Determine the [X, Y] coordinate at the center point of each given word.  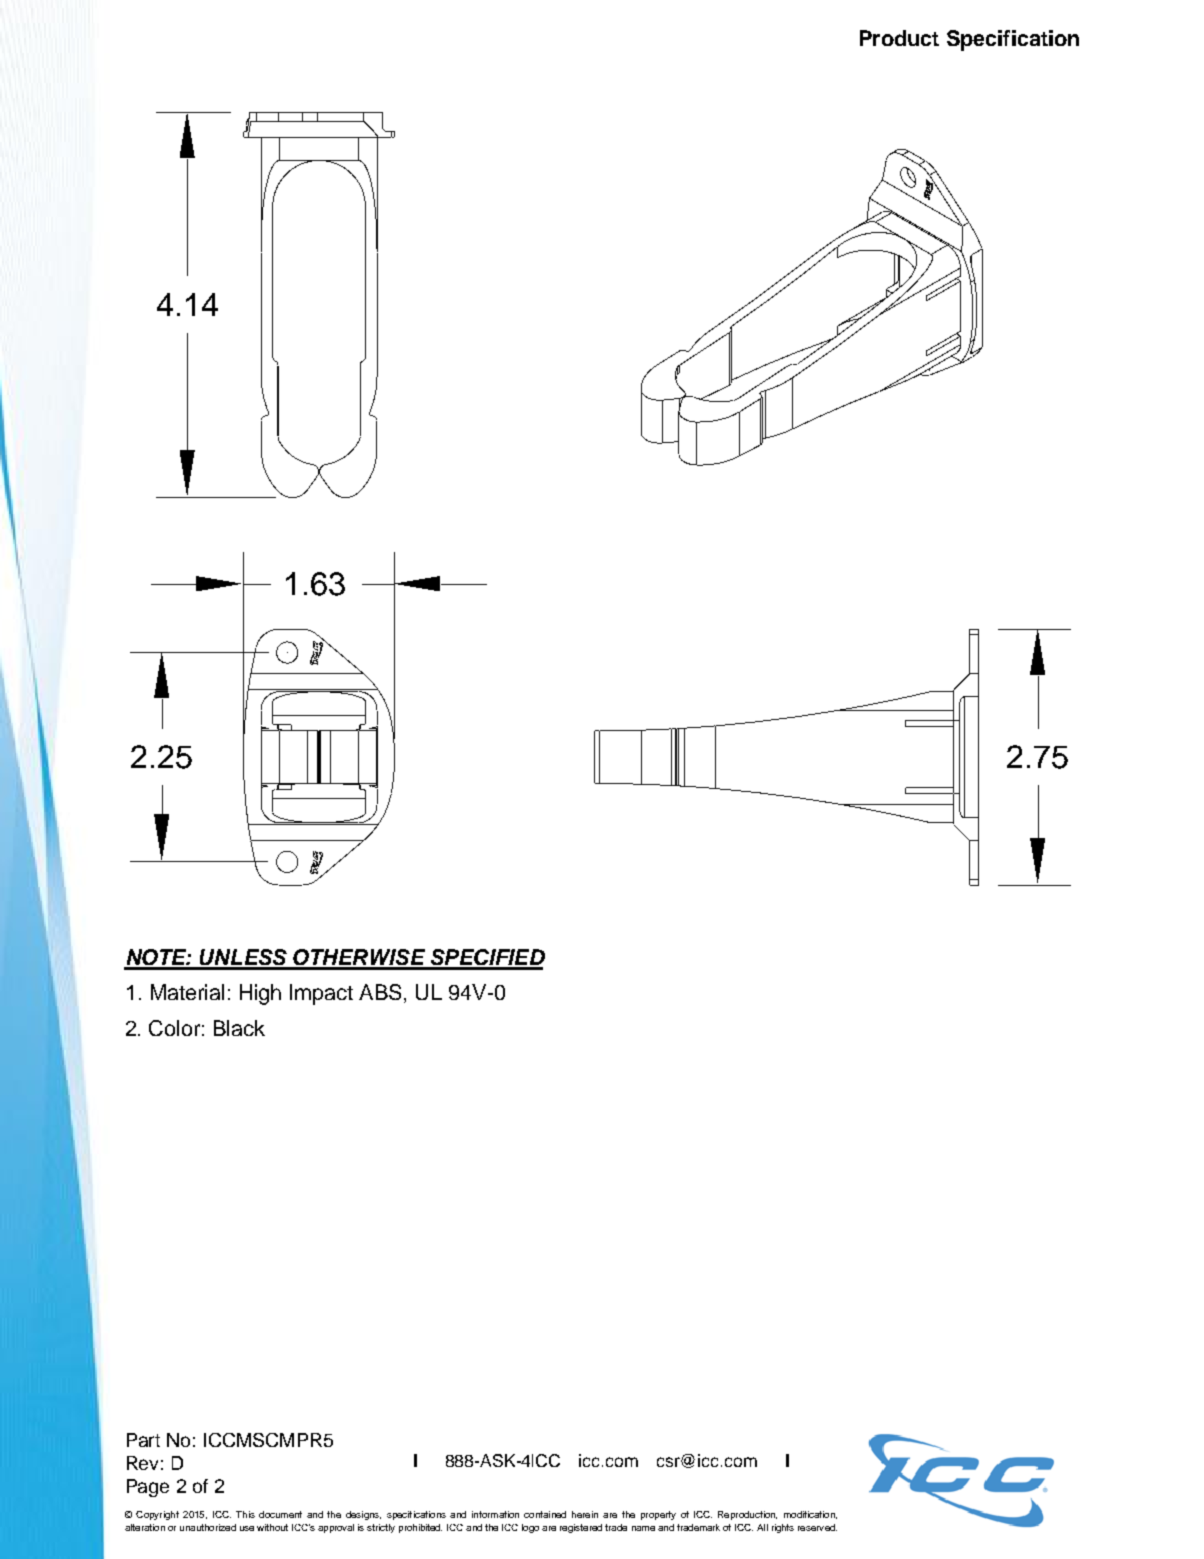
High [260, 994]
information [495, 1514]
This [245, 1514]
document [280, 1514]
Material [187, 992]
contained [545, 1514]
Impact [321, 994]
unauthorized [208, 1527]
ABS [380, 992]
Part [143, 1440]
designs [363, 1515]
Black [239, 1028]
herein [585, 1514]
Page [148, 1488]
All [762, 1527]
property [658, 1515]
